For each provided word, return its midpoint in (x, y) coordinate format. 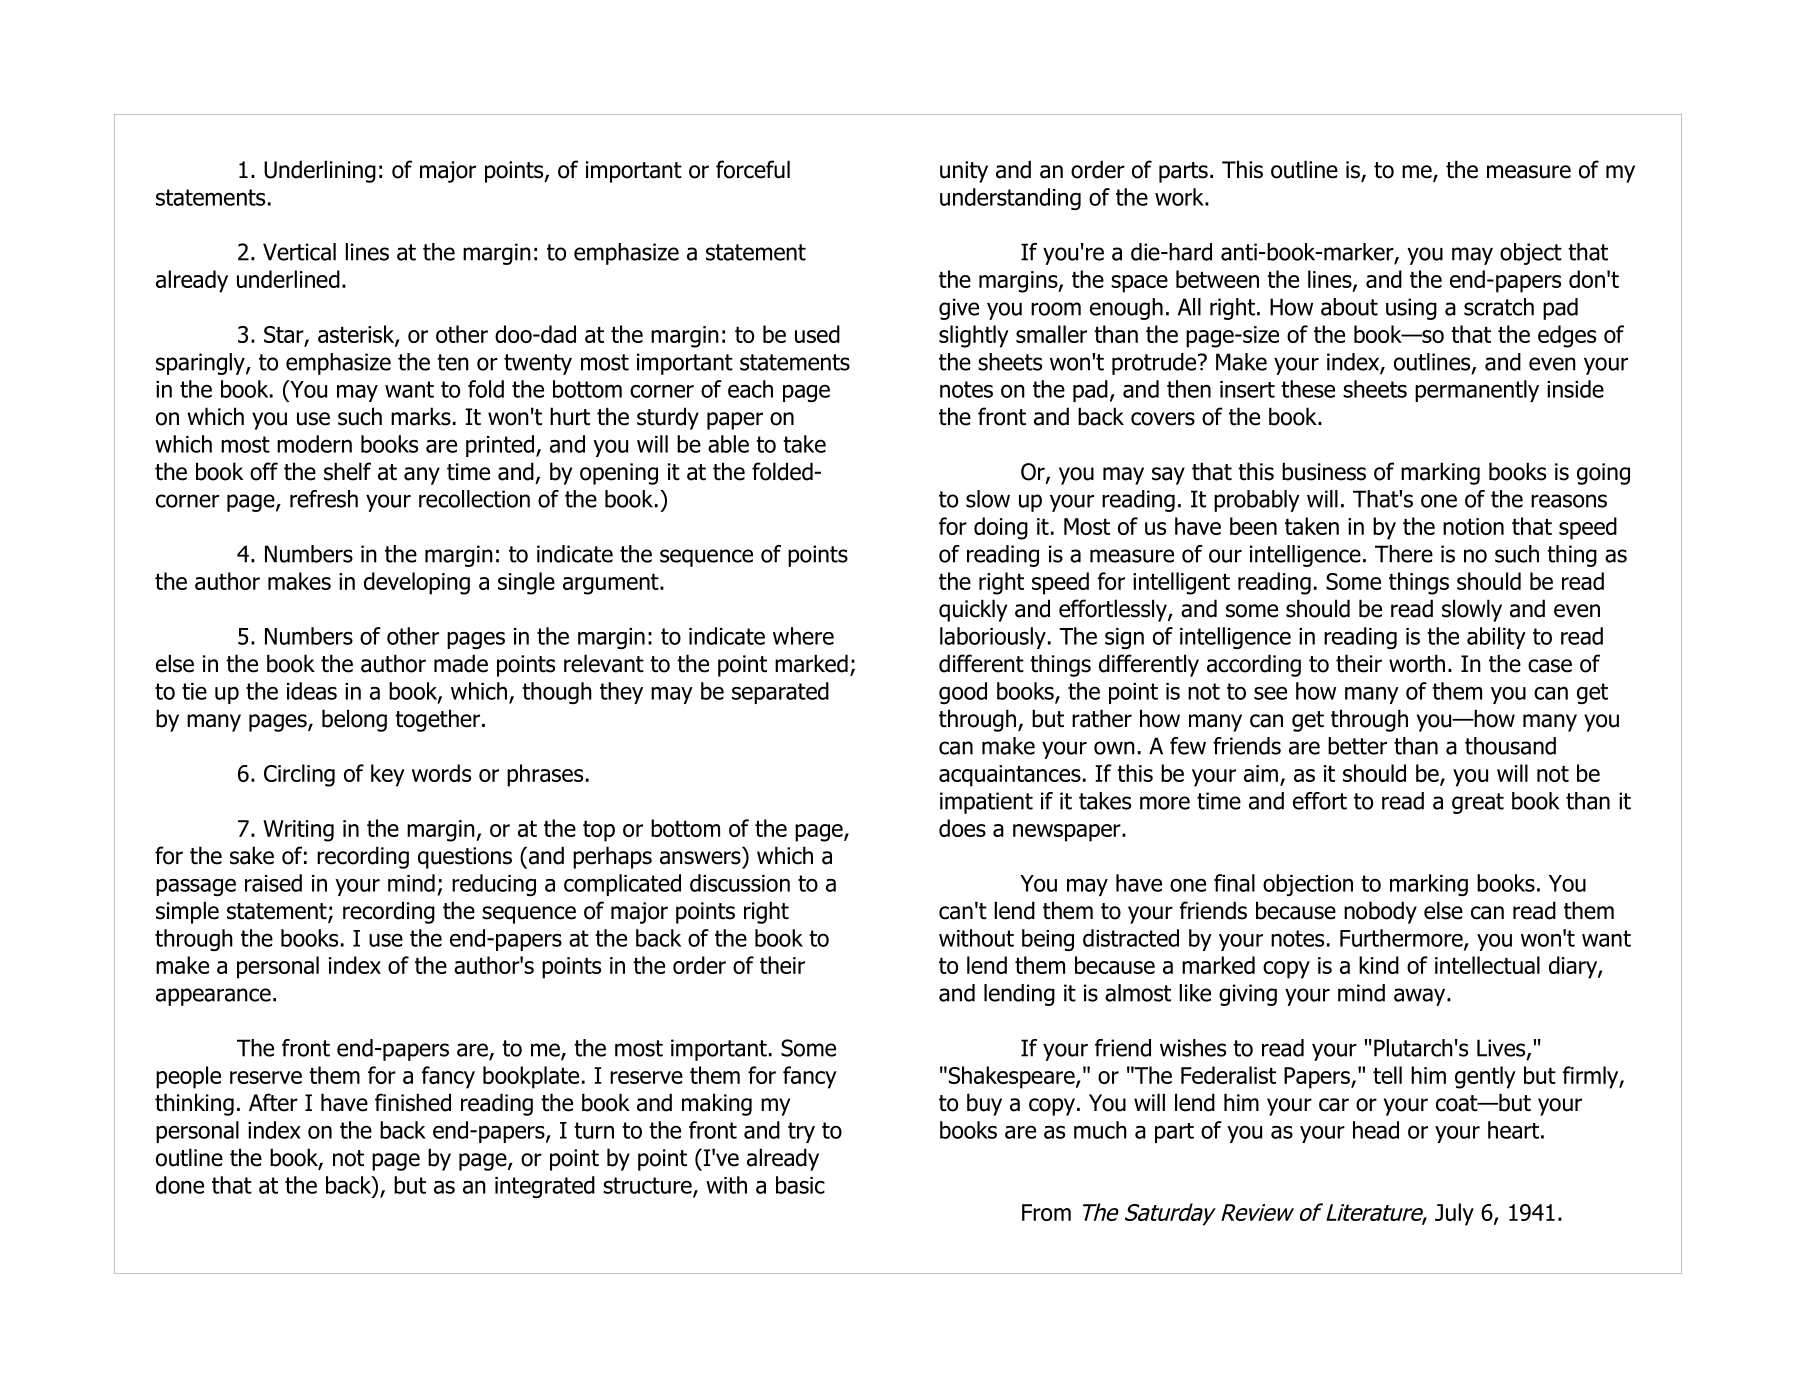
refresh (324, 499)
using (1411, 309)
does (962, 828)
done (180, 1185)
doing (1001, 528)
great (1478, 803)
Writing (298, 831)
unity (964, 172)
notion (1473, 526)
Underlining (320, 171)
